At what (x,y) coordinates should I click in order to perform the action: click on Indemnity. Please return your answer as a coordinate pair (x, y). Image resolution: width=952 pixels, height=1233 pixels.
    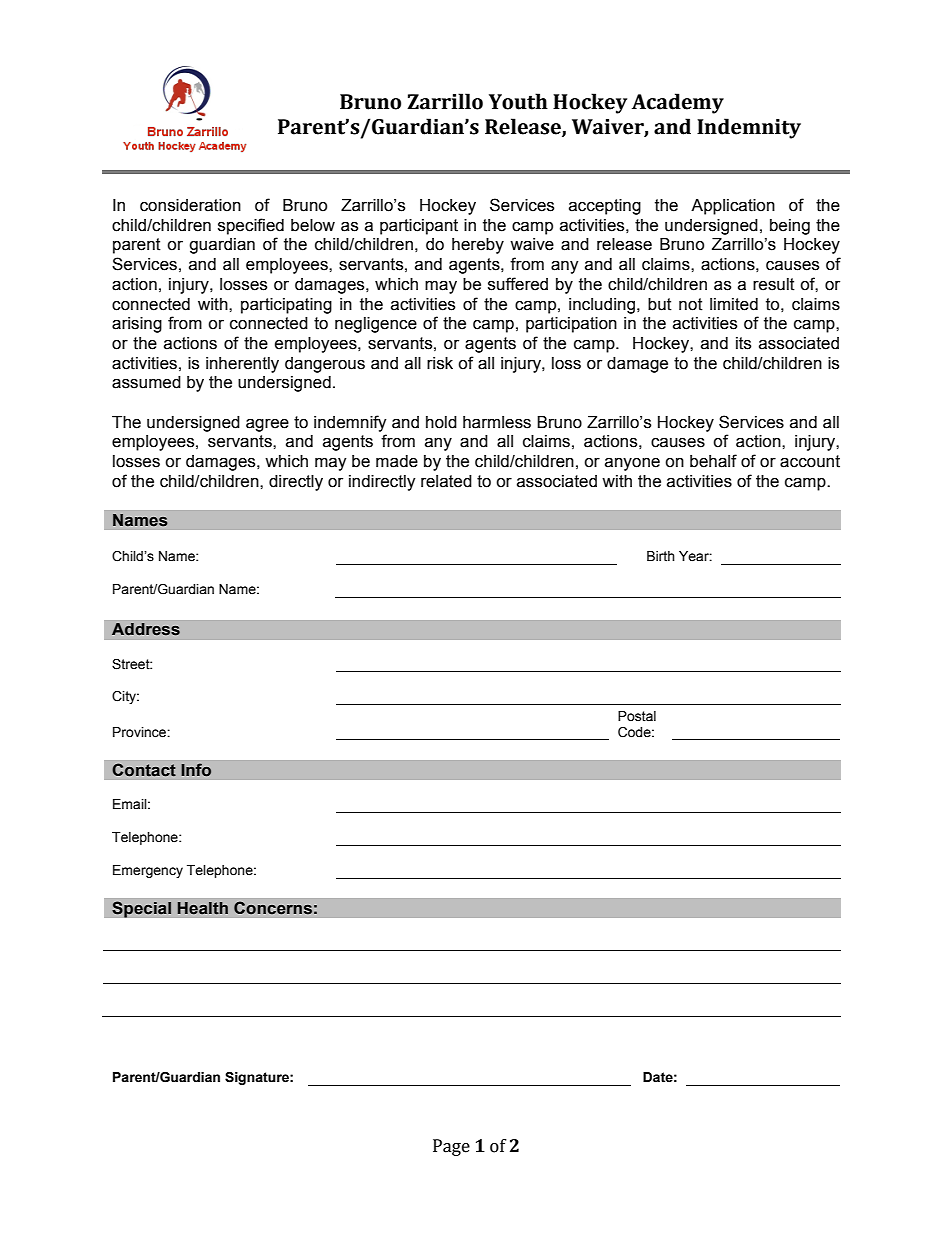
    Looking at the image, I should click on (749, 128).
